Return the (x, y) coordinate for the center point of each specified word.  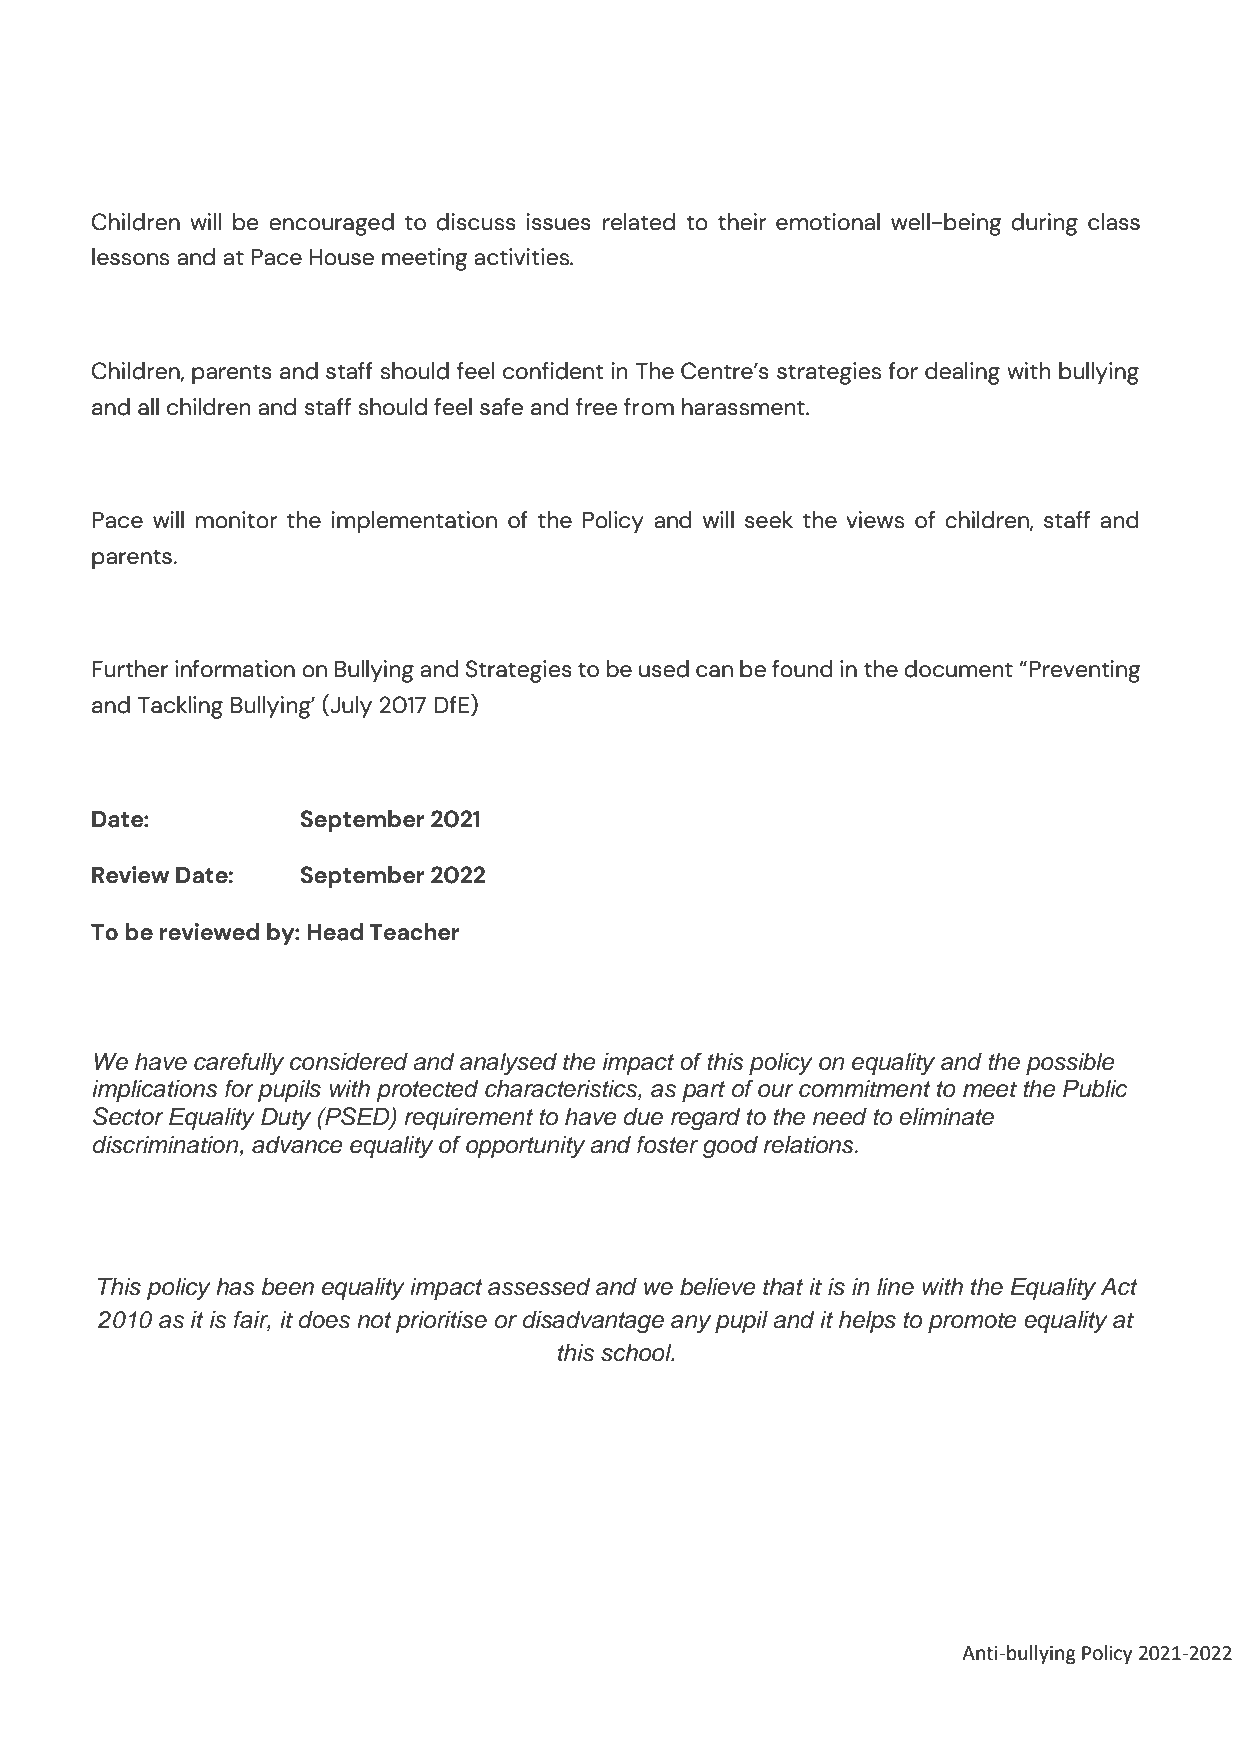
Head (335, 932)
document (958, 669)
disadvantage (593, 1322)
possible (1070, 1063)
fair (252, 1320)
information (235, 669)
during (1044, 224)
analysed (508, 1063)
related (639, 222)
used (664, 669)
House (341, 257)
